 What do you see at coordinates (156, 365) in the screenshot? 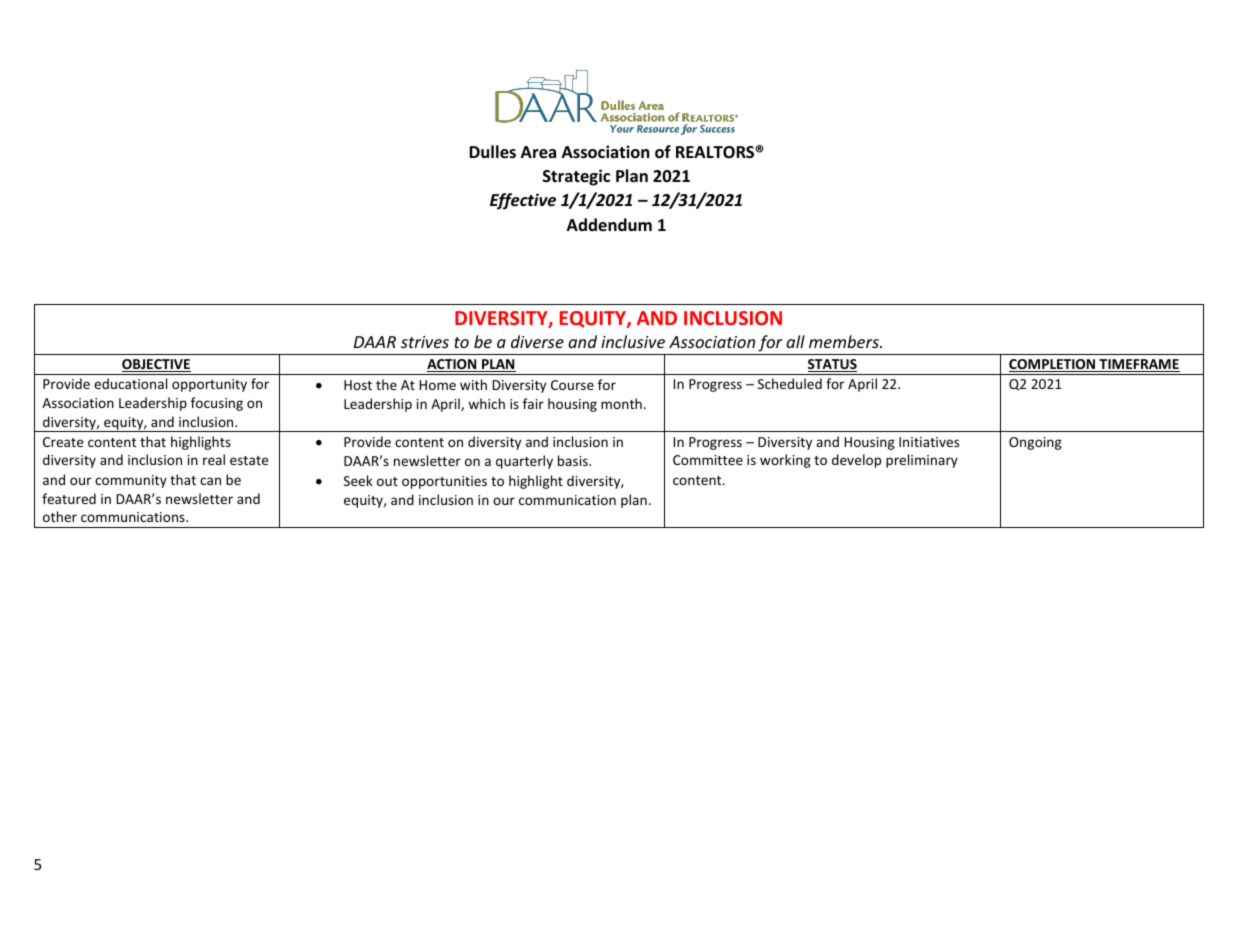
I see `OBJECTIVE` at bounding box center [156, 365].
